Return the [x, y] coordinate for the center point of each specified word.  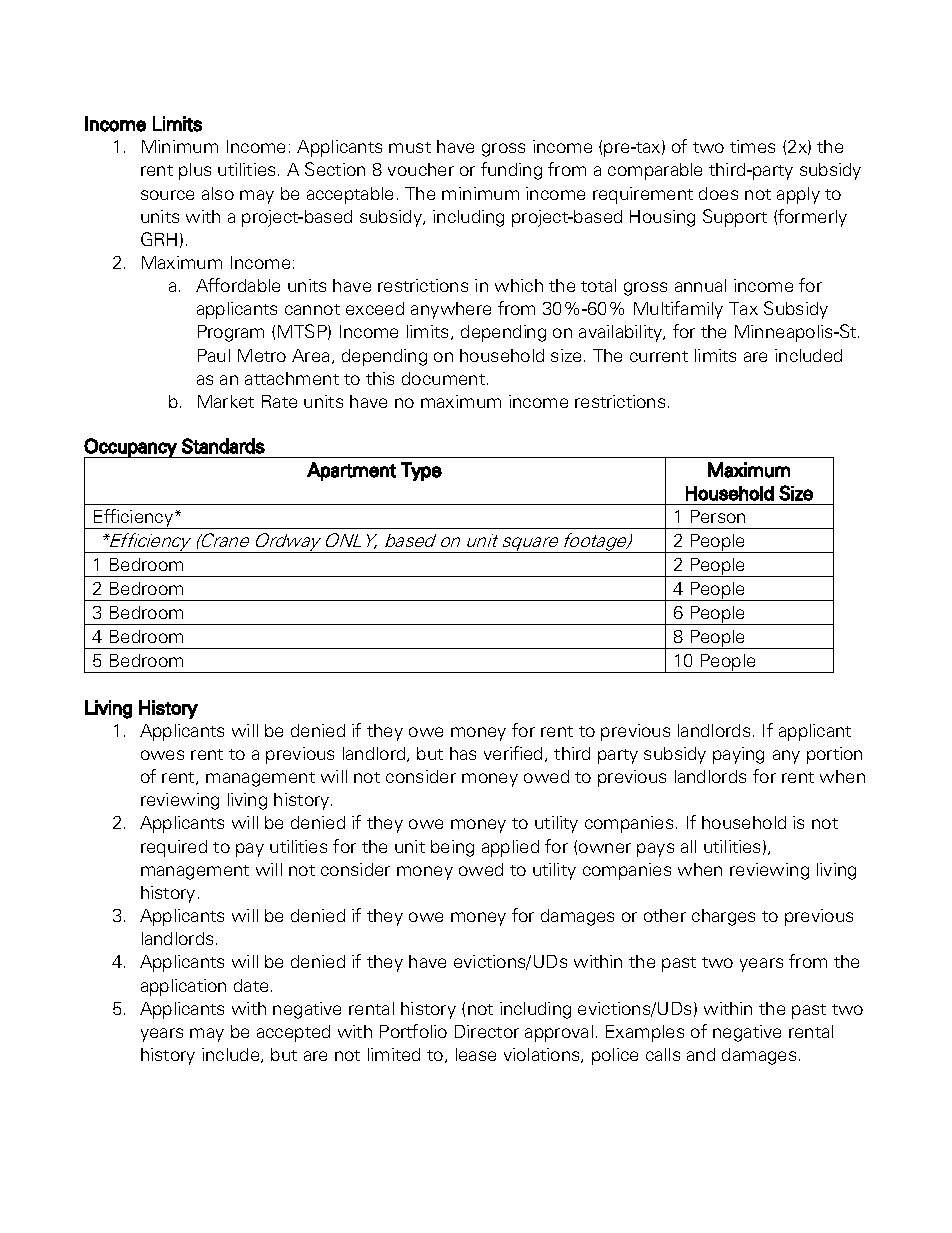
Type [421, 471]
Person [718, 516]
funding [511, 171]
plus [195, 171]
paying [738, 755]
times [752, 146]
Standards [223, 446]
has [463, 753]
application [183, 987]
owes [162, 755]
